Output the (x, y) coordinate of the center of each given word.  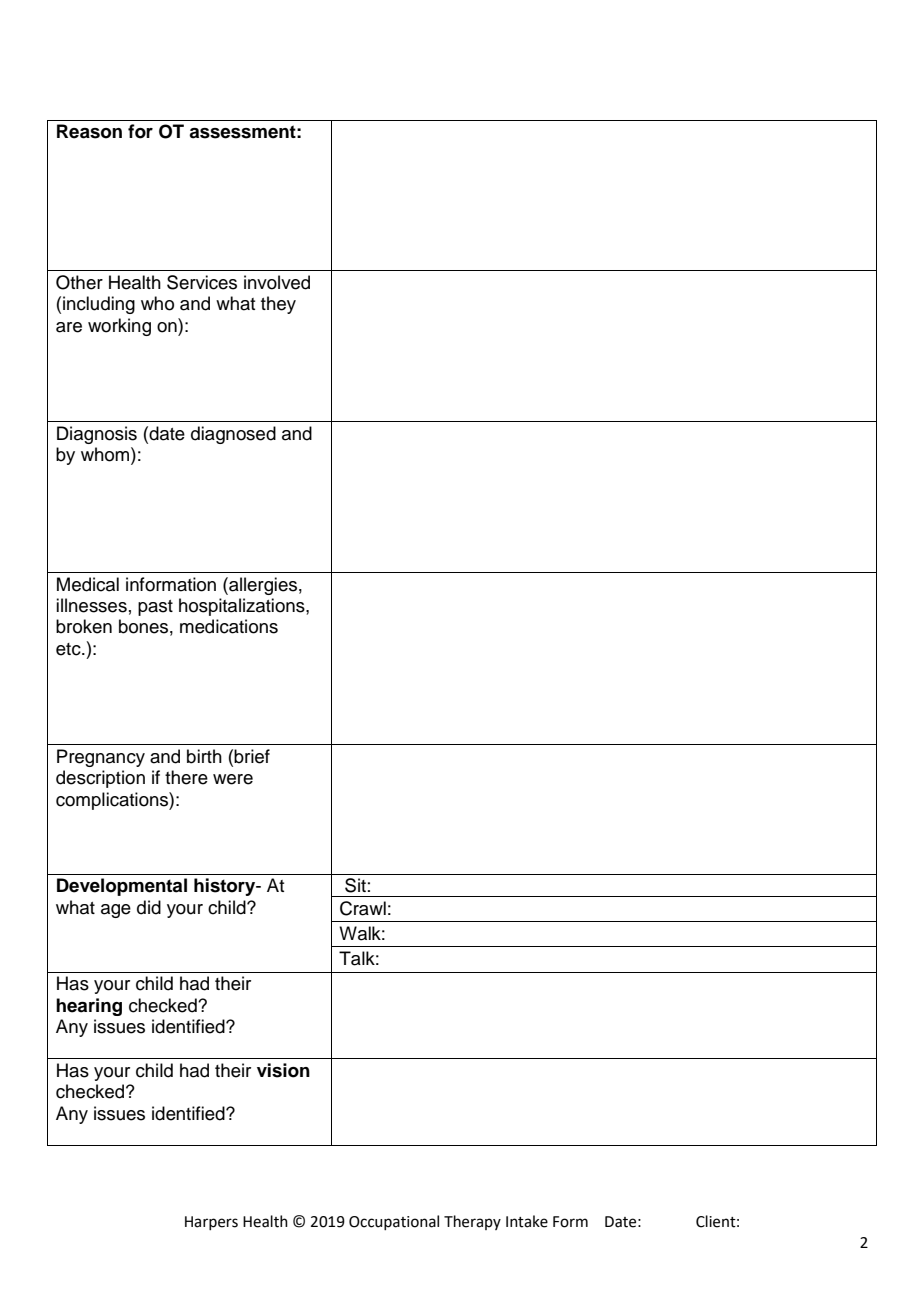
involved (277, 282)
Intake (527, 1221)
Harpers (211, 1223)
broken (84, 626)
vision (283, 1070)
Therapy (472, 1222)
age (116, 911)
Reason (89, 131)
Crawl (363, 908)
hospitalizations (243, 607)
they (278, 305)
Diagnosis (97, 435)
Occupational (394, 1222)
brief (252, 756)
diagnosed (233, 435)
